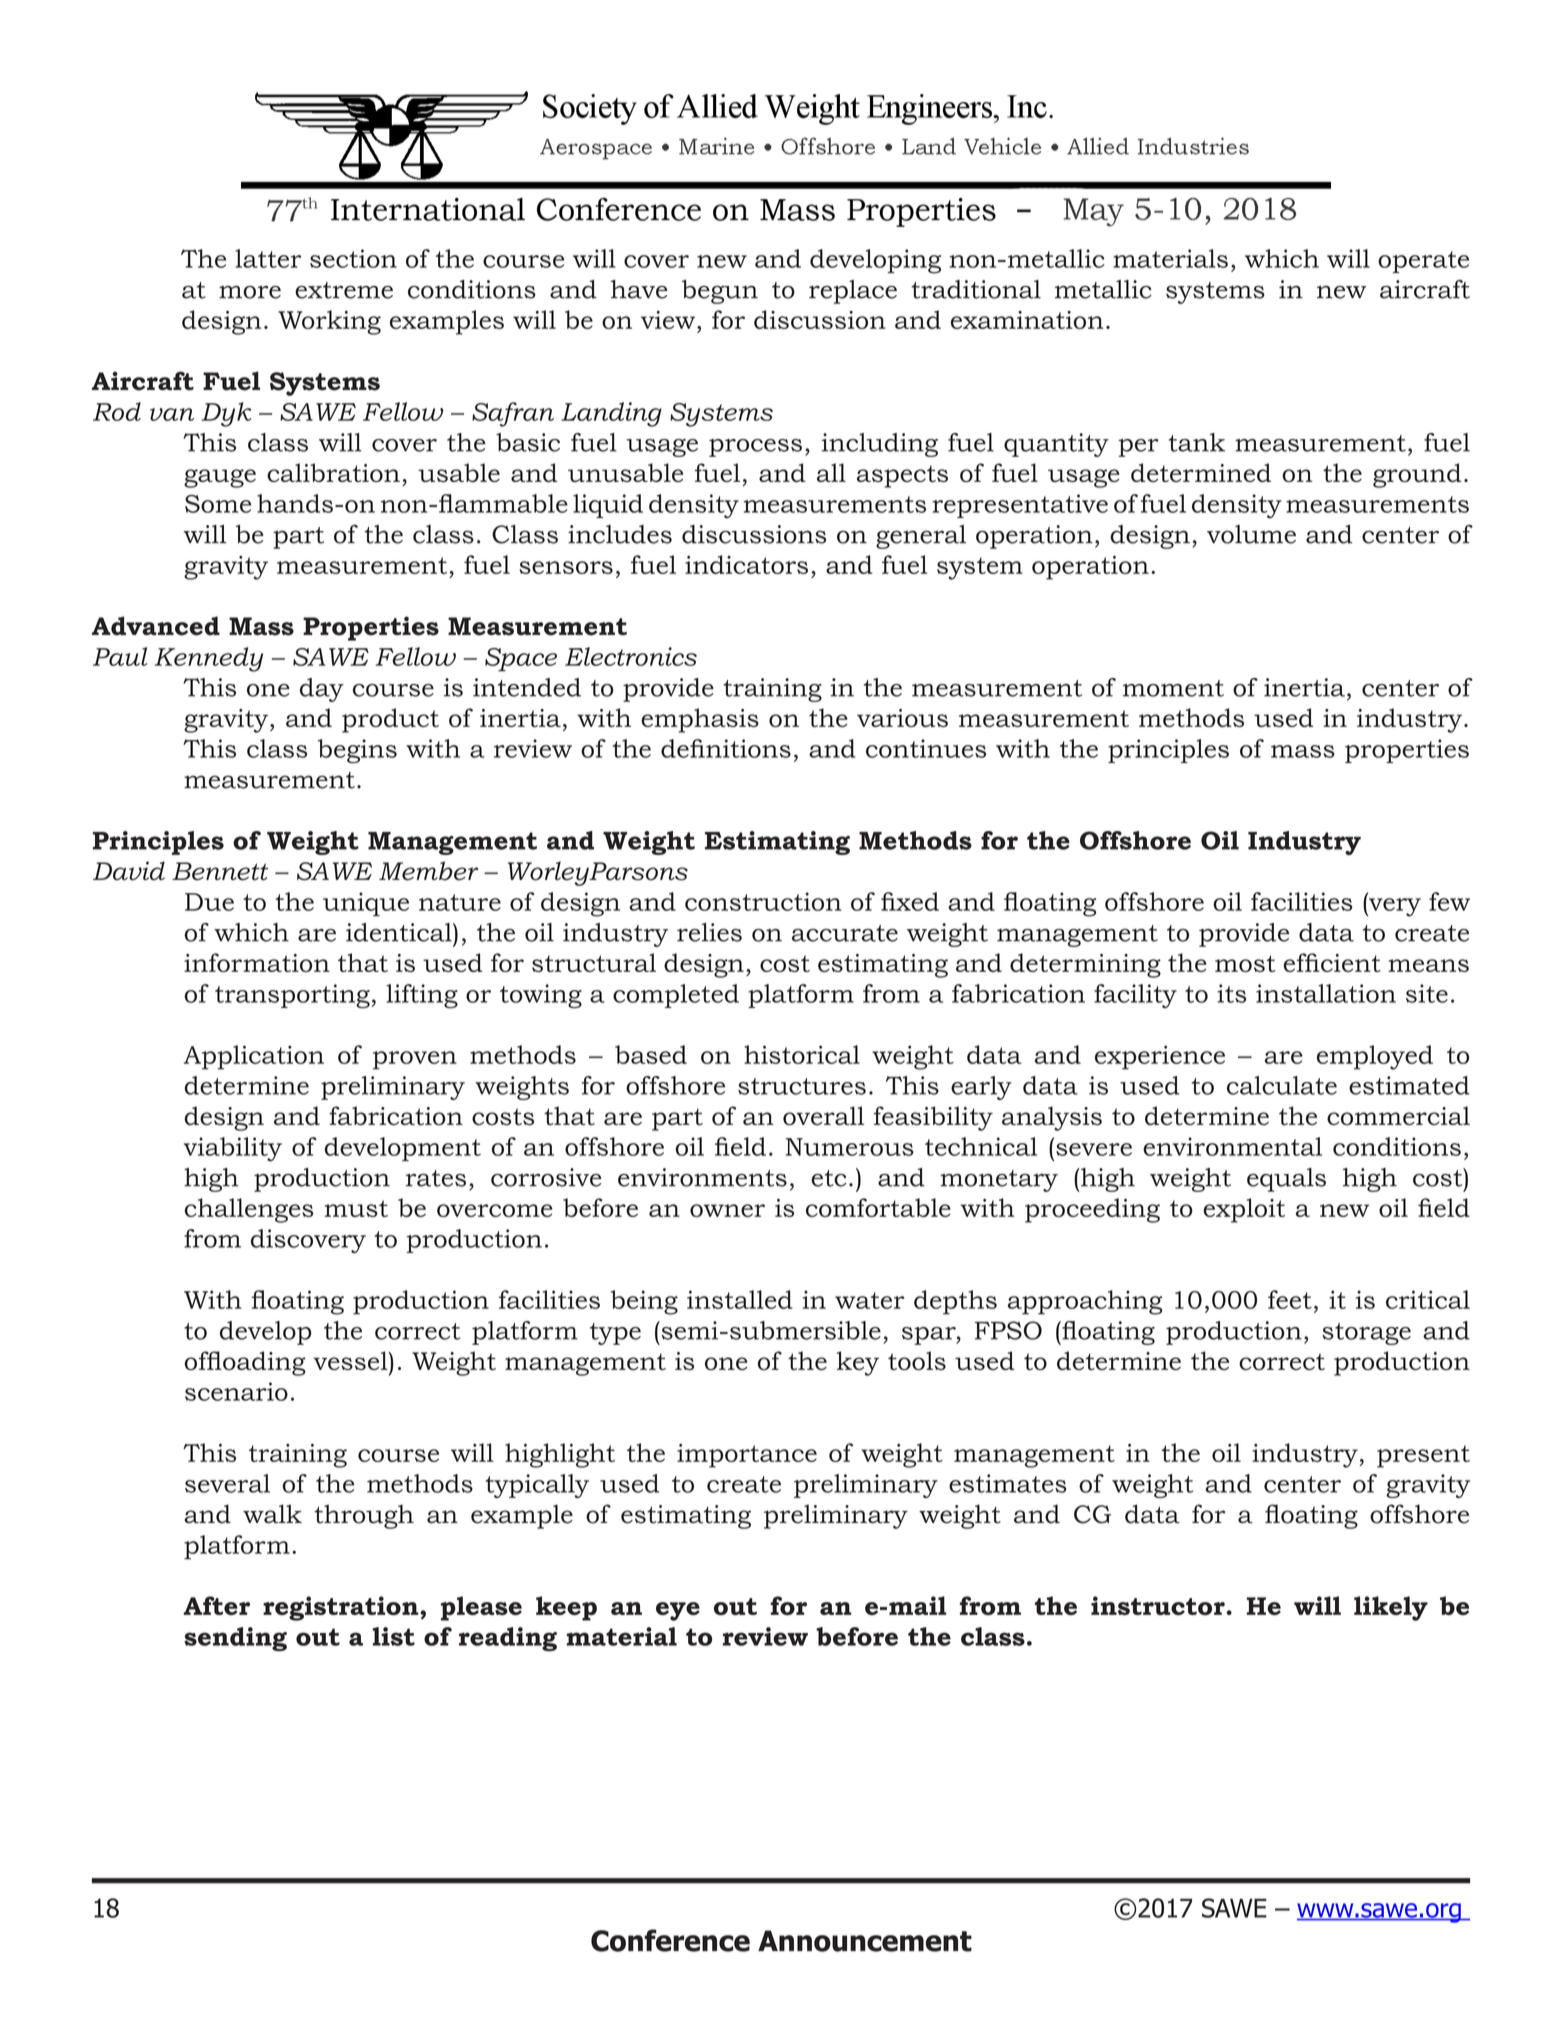  Describe the element at coordinates (1391, 1608) in the screenshot. I see `likely` at that location.
